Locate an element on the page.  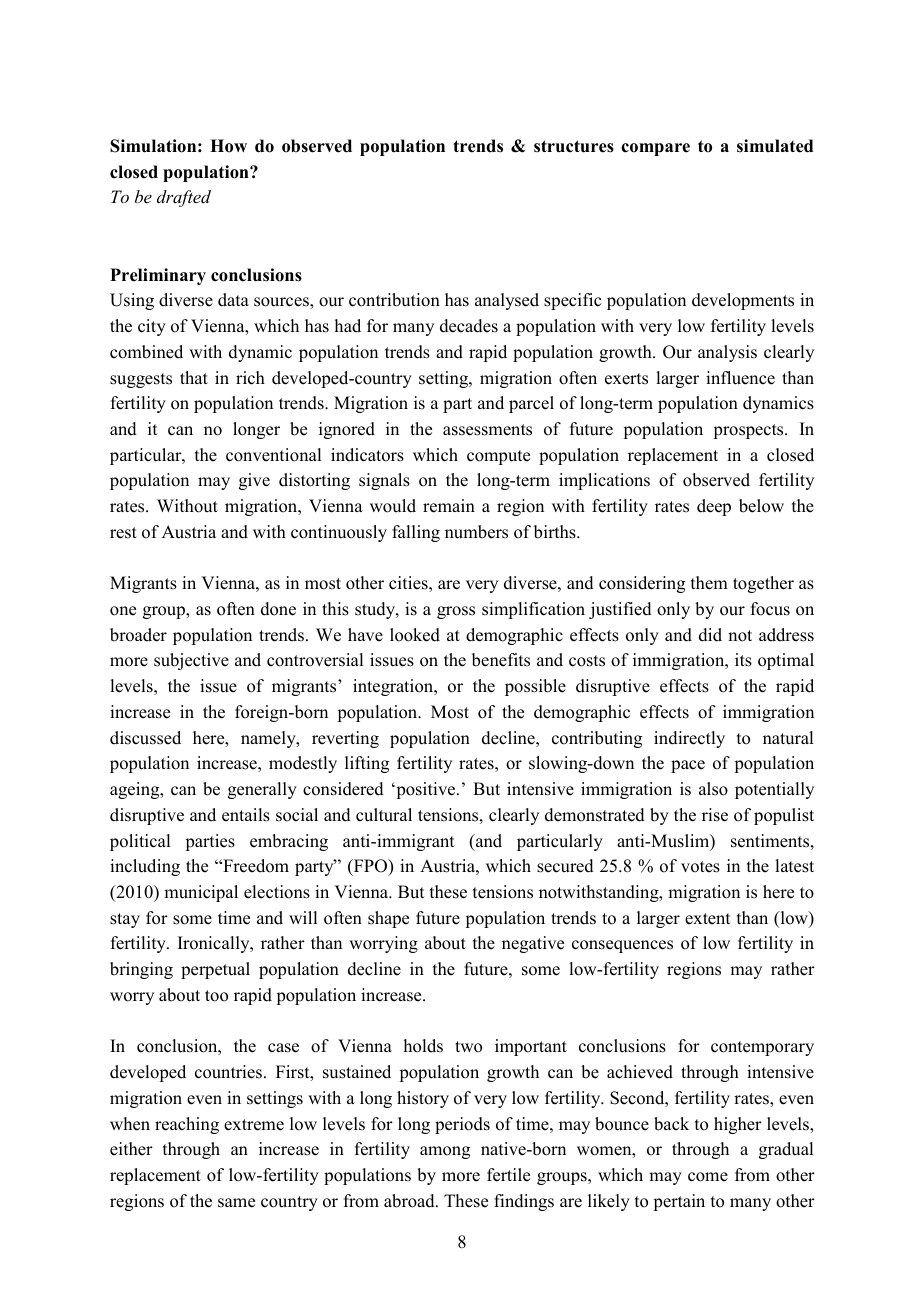
Ironically is located at coordinates (215, 944).
